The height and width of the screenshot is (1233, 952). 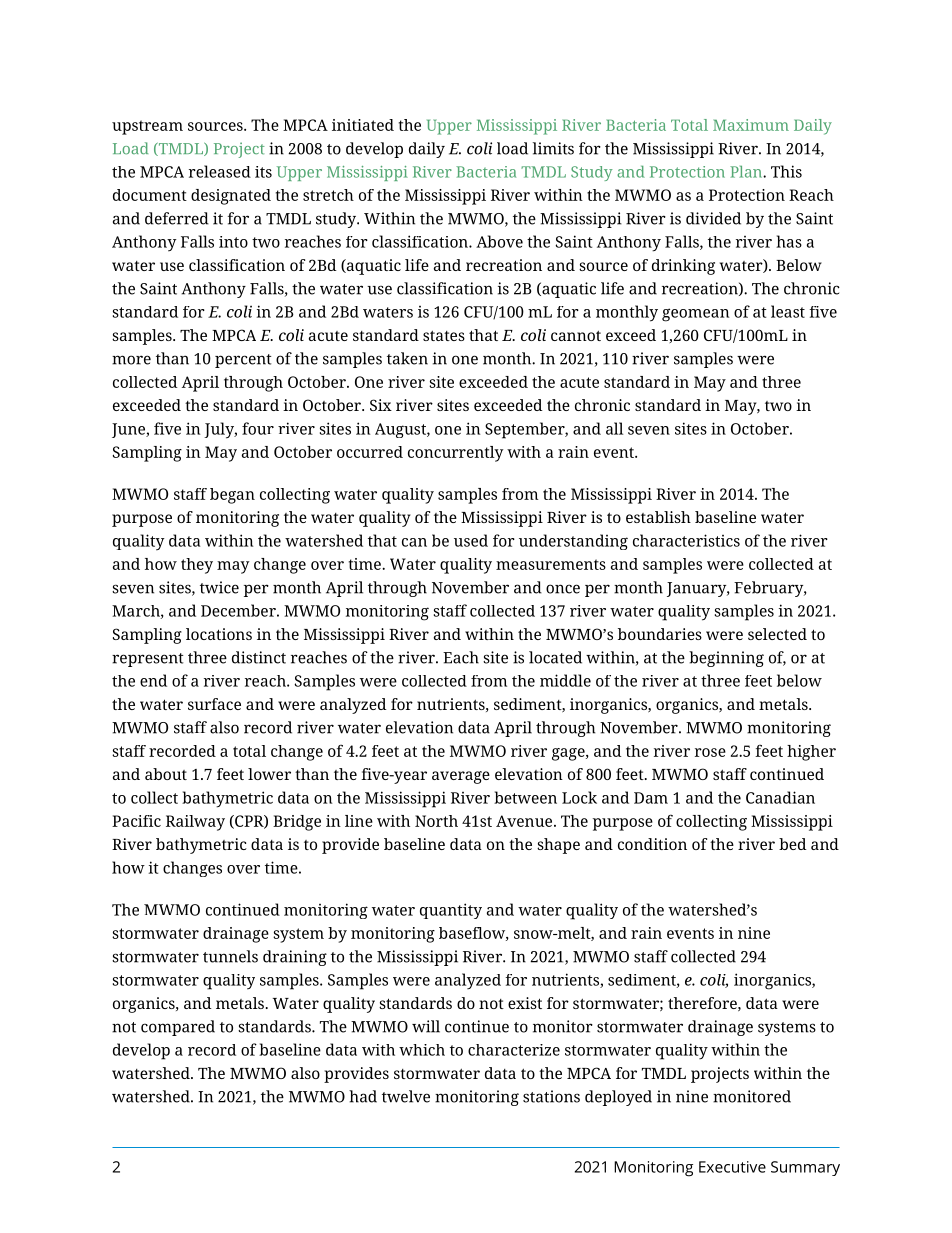 I want to click on Maximum, so click(x=751, y=125).
